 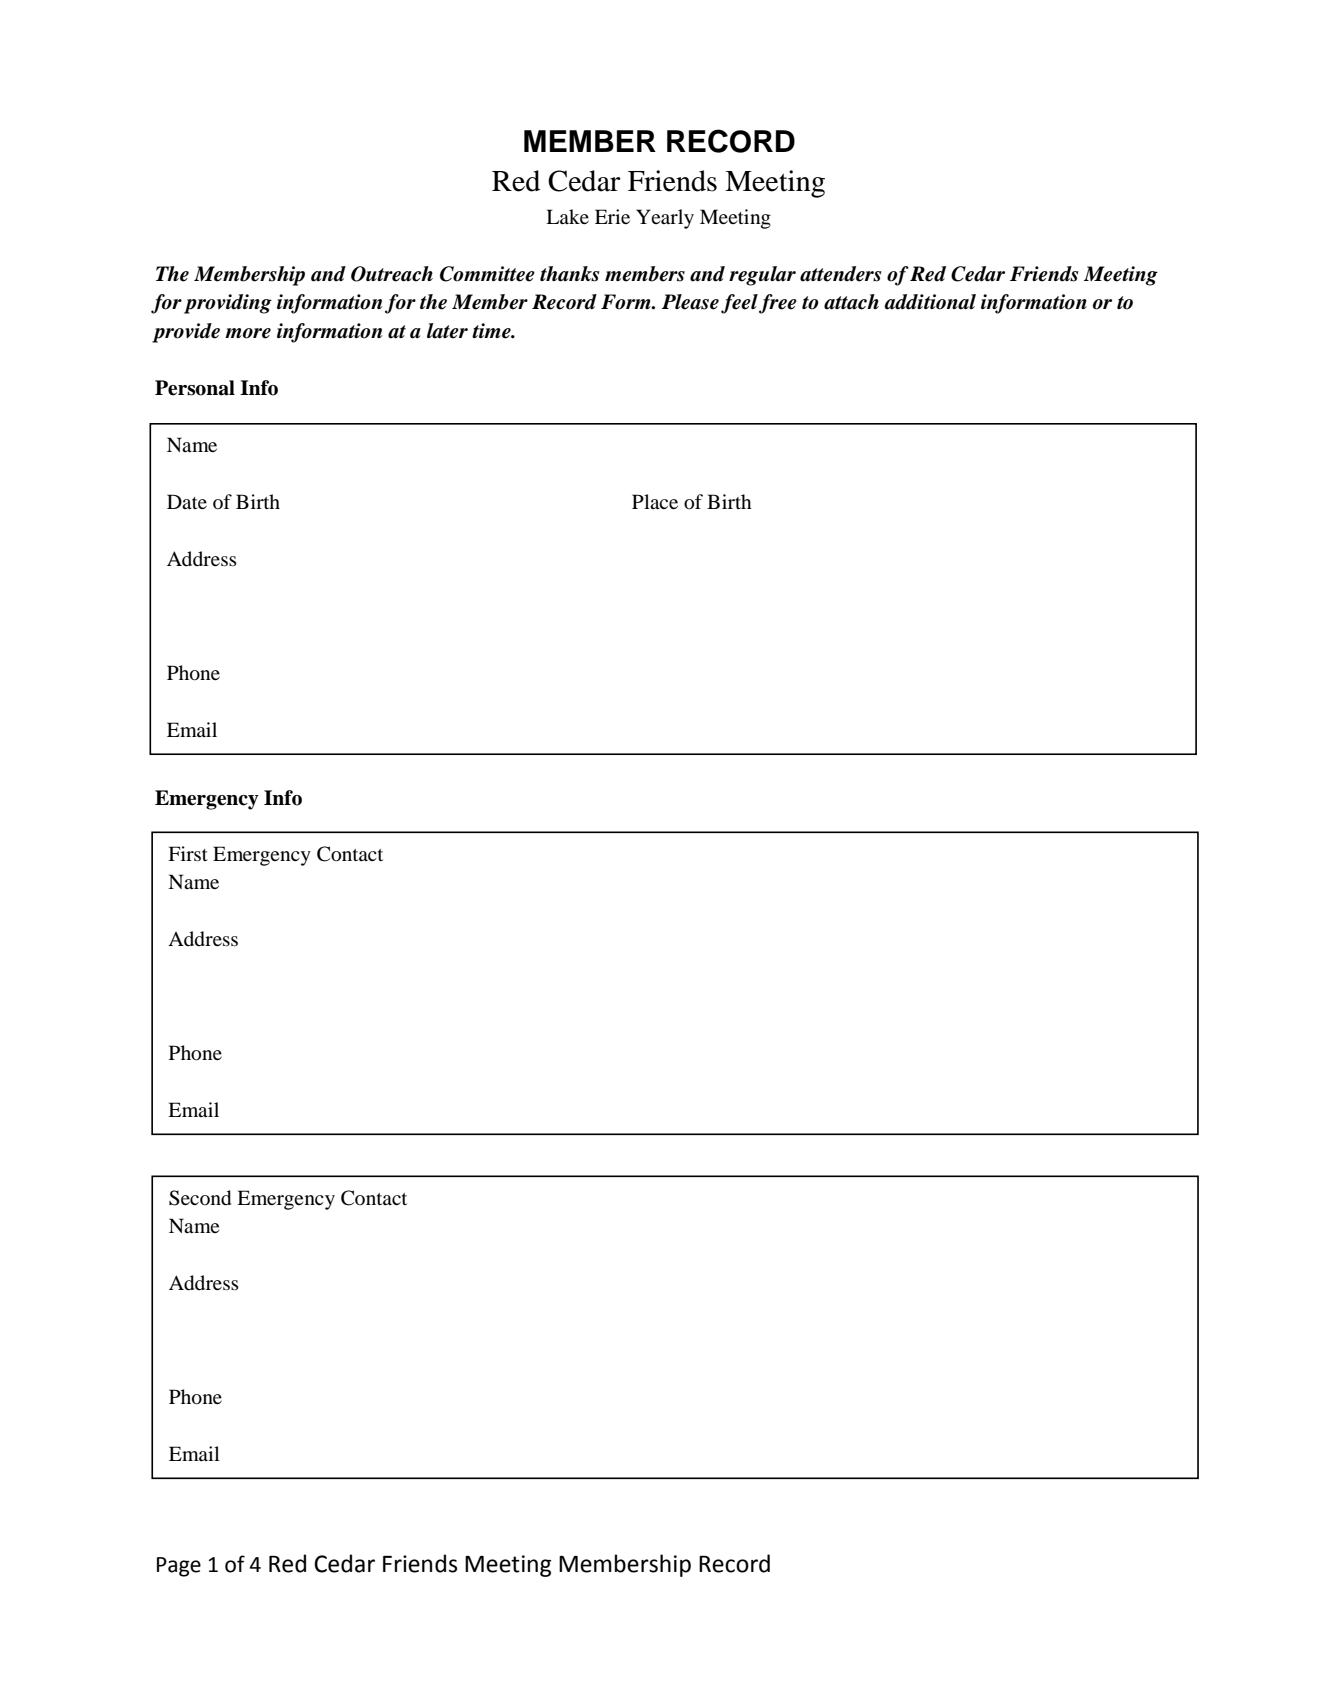 What do you see at coordinates (195, 388) in the screenshot?
I see `Personal` at bounding box center [195, 388].
